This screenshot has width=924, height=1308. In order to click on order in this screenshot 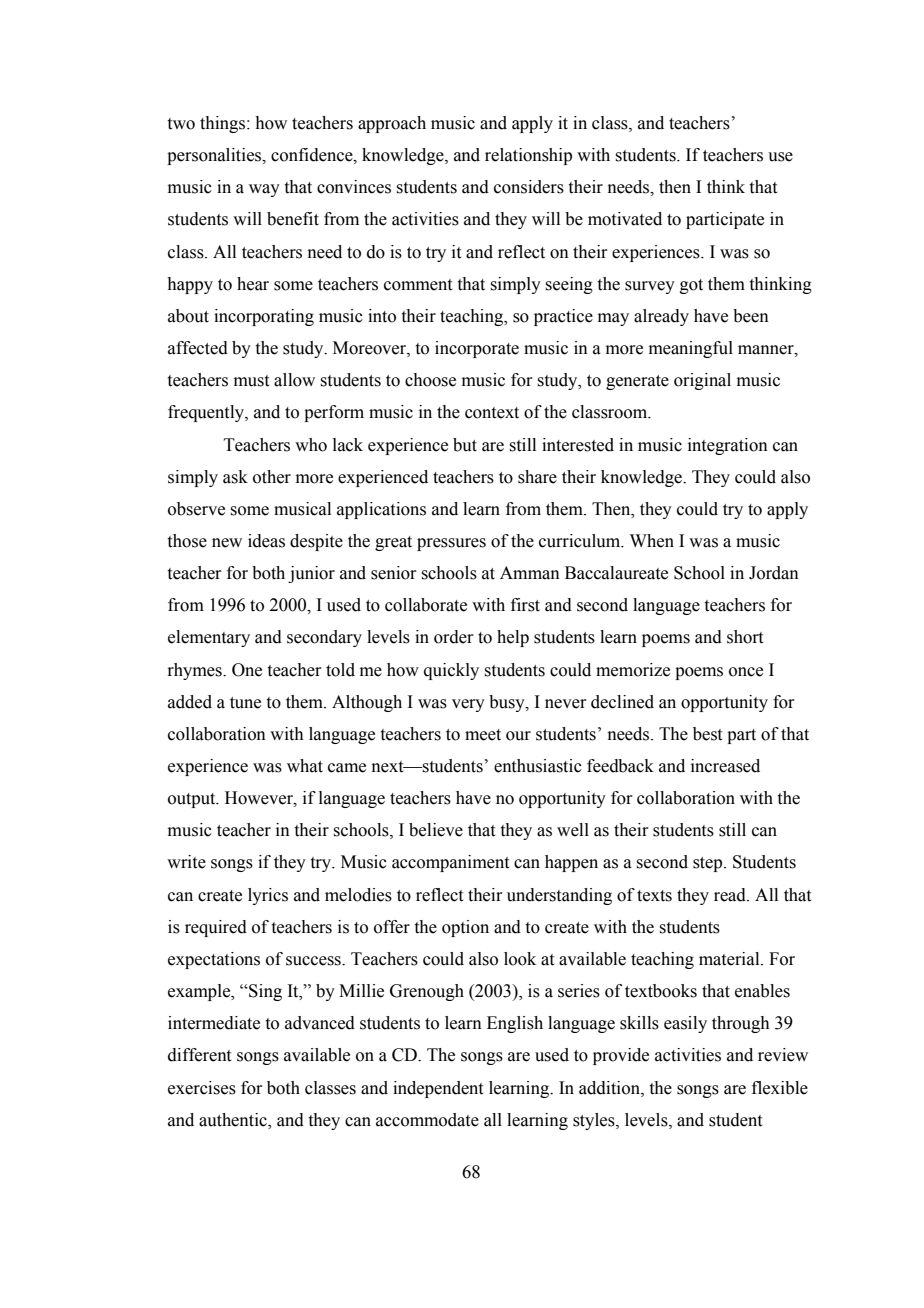, I will do `click(454, 637)`.
